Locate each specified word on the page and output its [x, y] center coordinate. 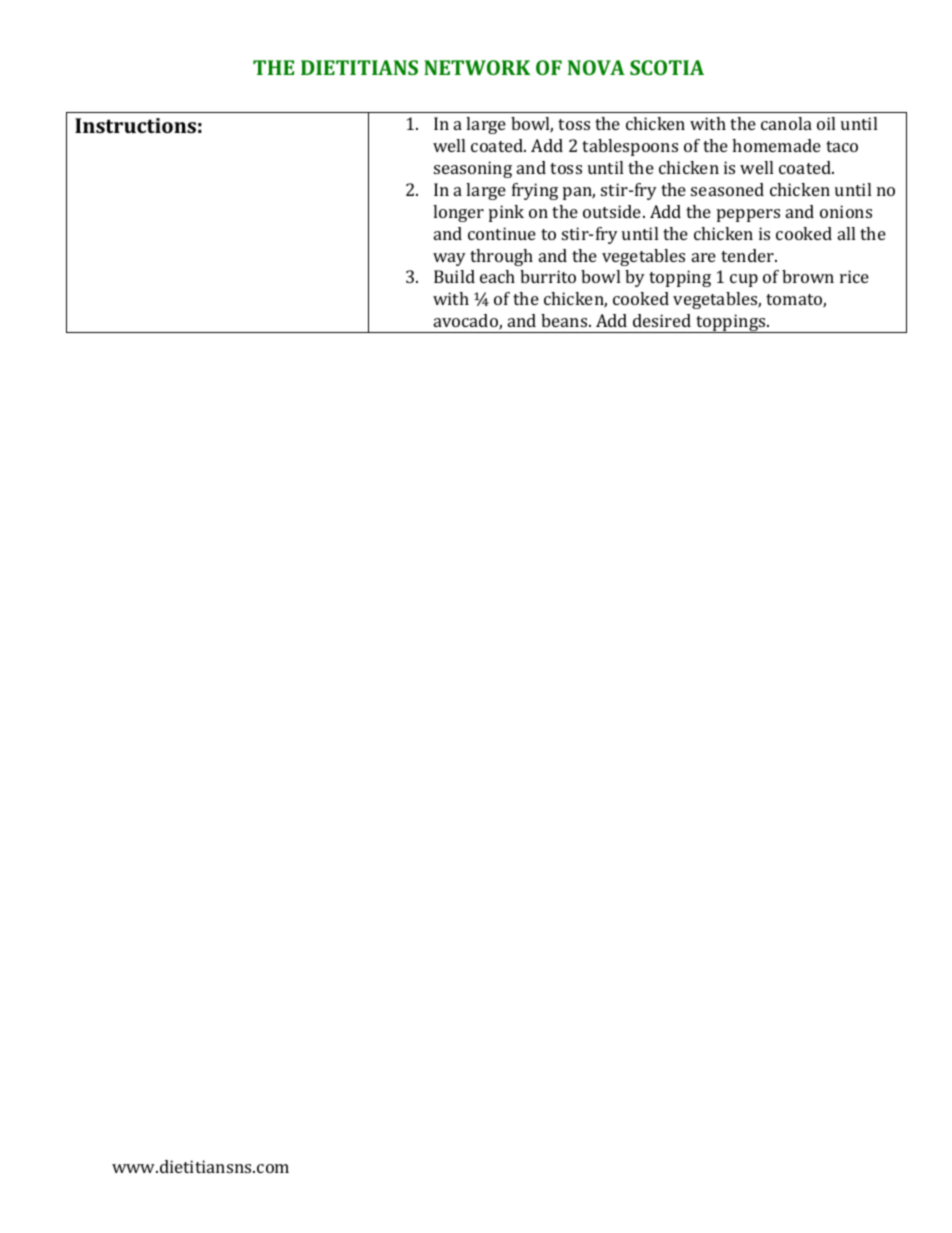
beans [565, 320]
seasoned [727, 189]
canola [786, 123]
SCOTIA [667, 67]
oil [826, 123]
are [704, 257]
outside [613, 211]
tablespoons [630, 147]
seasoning [473, 169]
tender [748, 255]
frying [535, 191]
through [501, 257]
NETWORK [477, 67]
